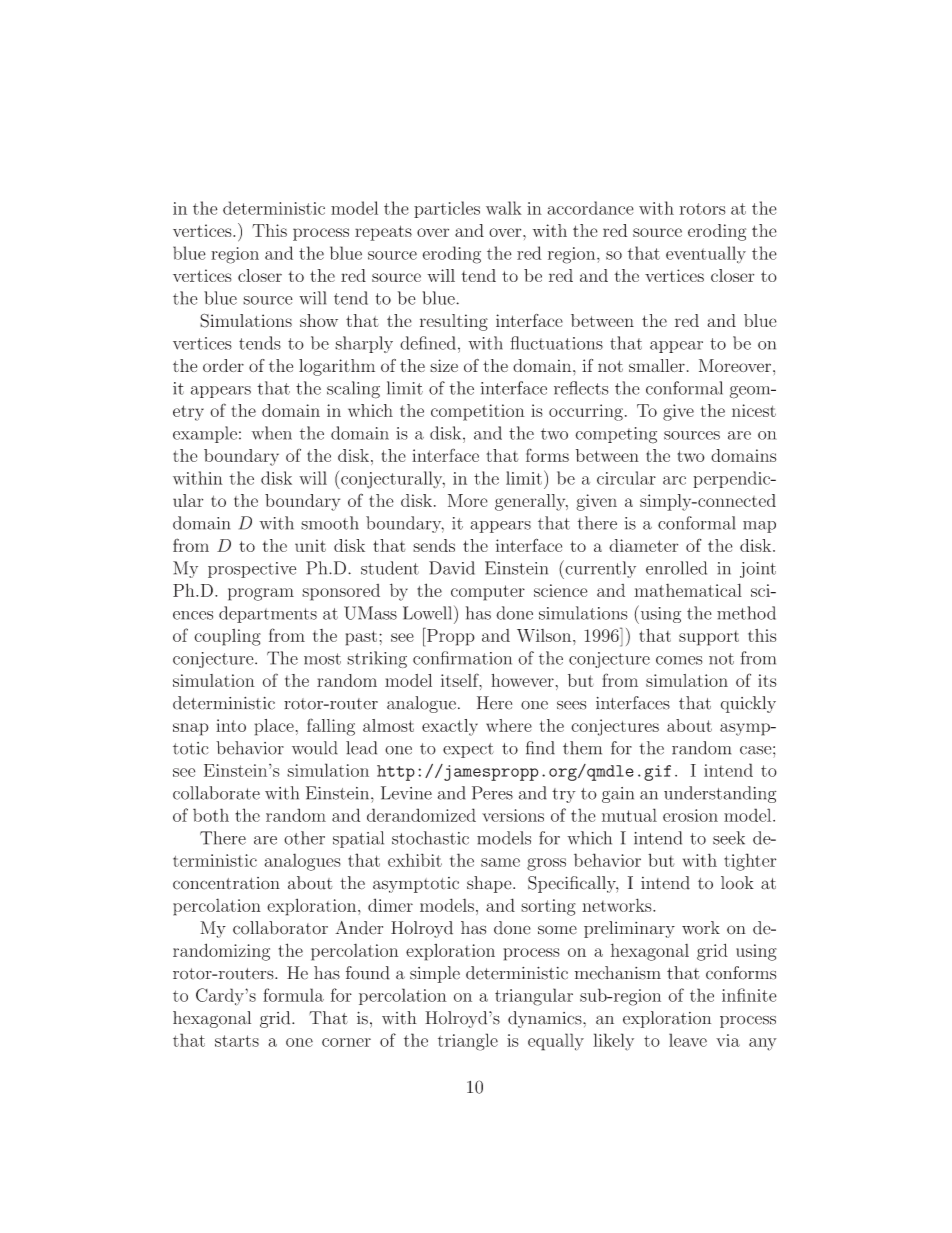  Describe the element at coordinates (504, 208) in the image. I see `walk` at that location.
